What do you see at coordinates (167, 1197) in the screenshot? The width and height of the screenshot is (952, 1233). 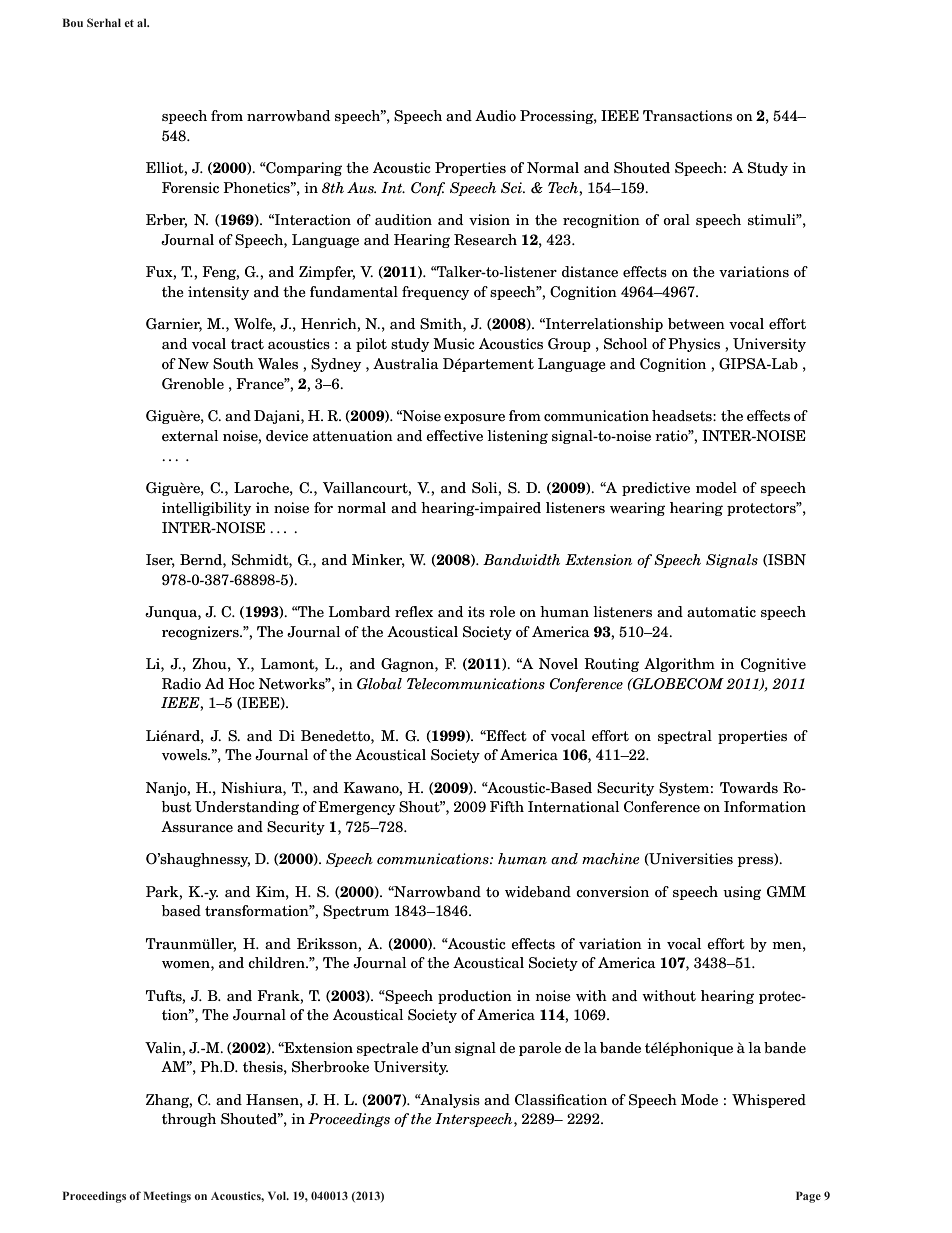 I see `Meetings` at bounding box center [167, 1197].
